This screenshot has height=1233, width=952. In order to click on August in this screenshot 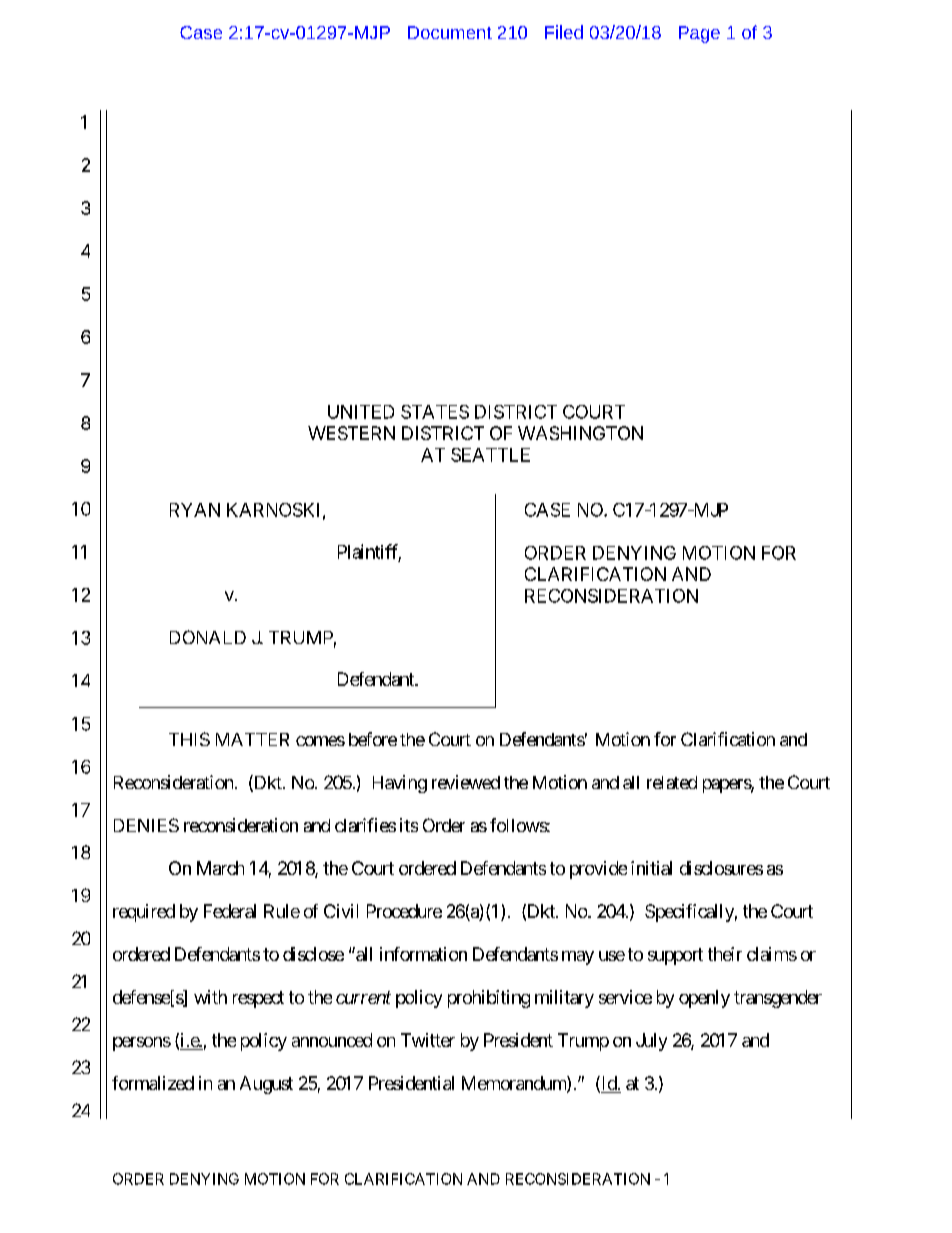, I will do `click(266, 1085)`.
